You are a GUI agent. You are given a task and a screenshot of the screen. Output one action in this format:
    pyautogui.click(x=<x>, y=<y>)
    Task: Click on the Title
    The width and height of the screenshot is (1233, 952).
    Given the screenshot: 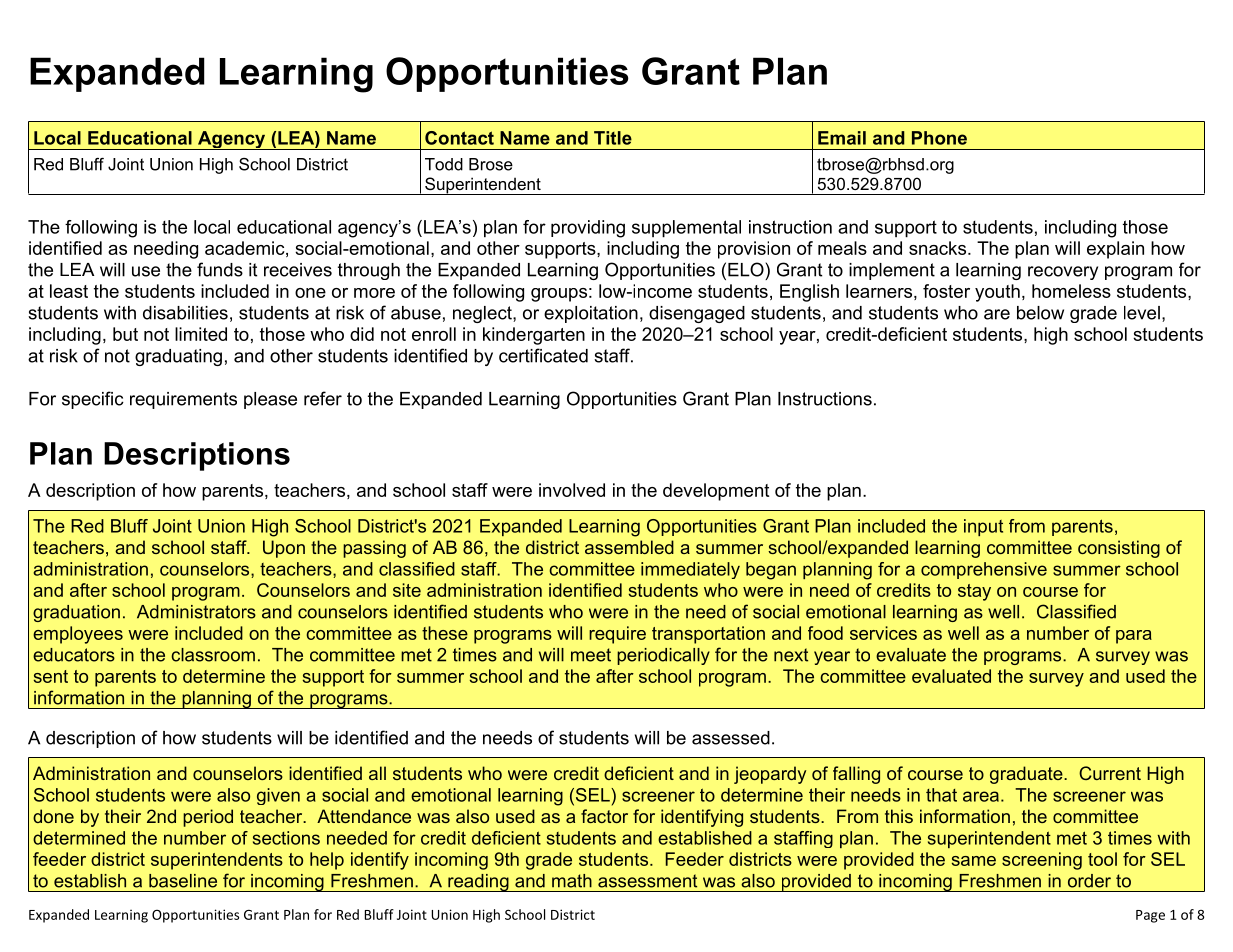 What is the action you would take?
    pyautogui.click(x=613, y=138)
